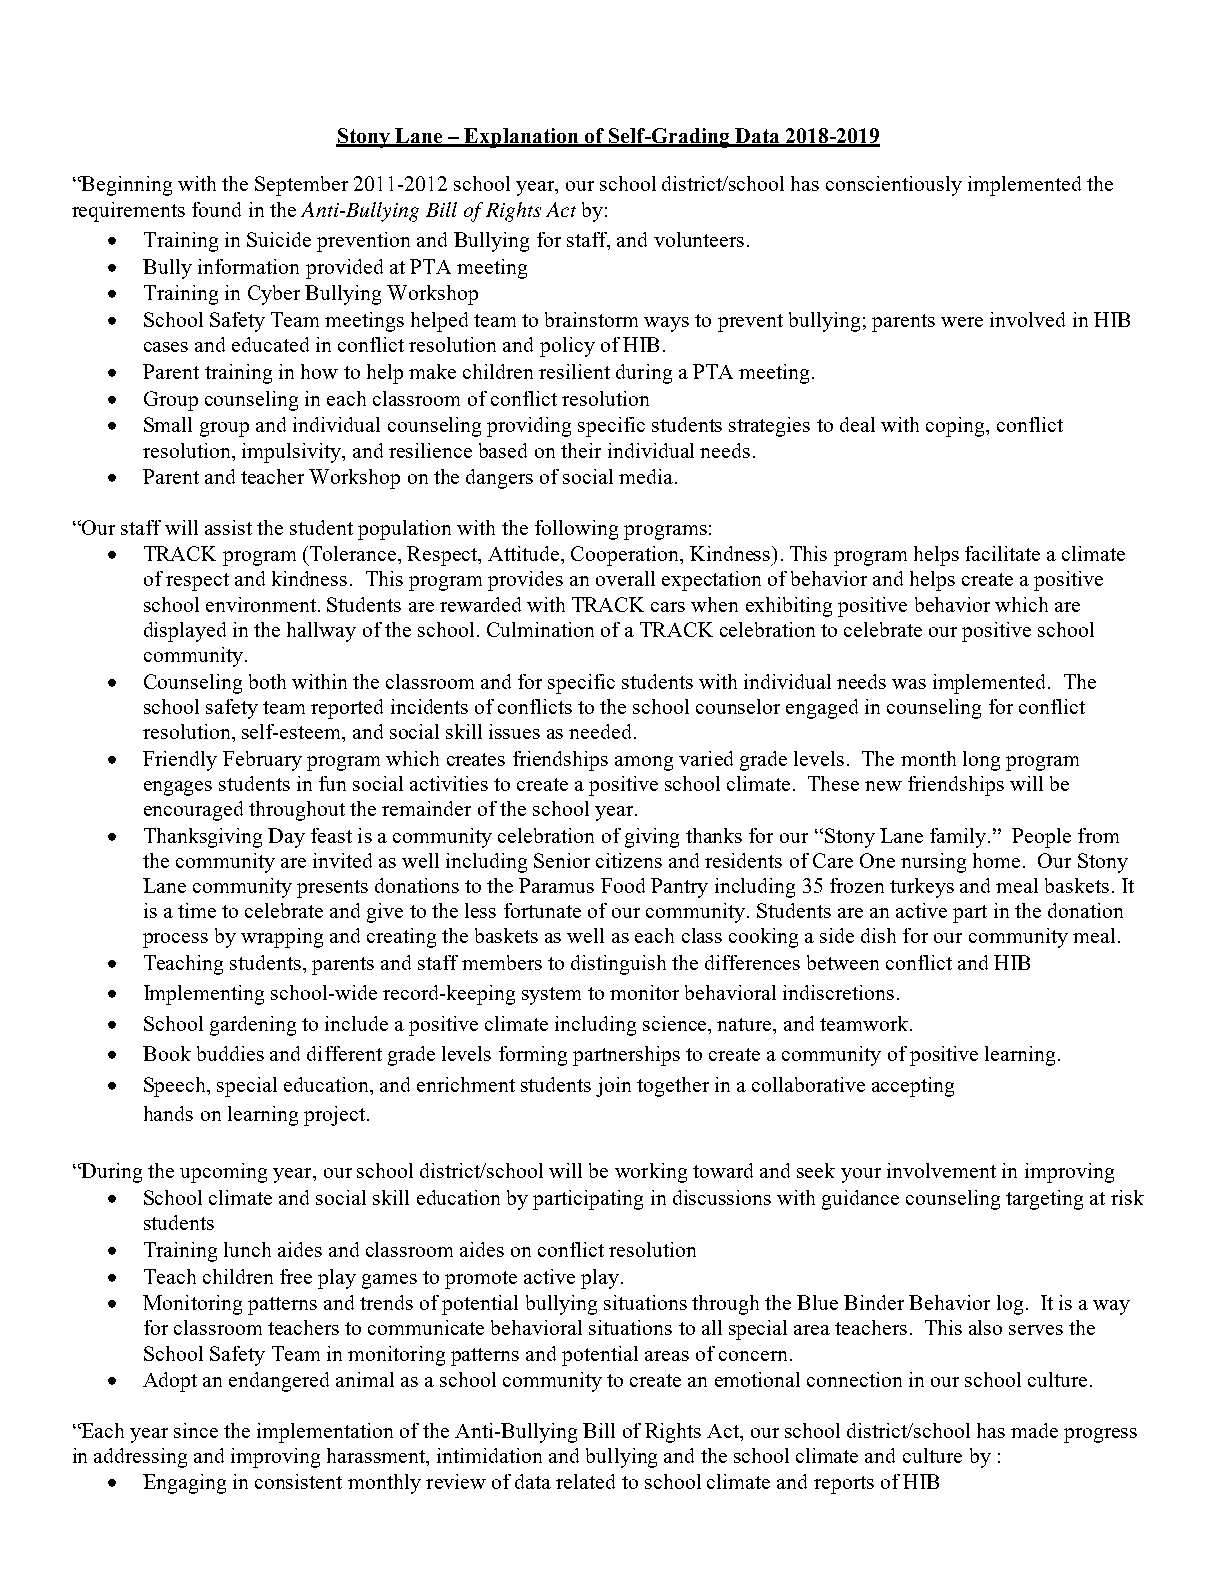  I want to click on environment, so click(262, 604).
